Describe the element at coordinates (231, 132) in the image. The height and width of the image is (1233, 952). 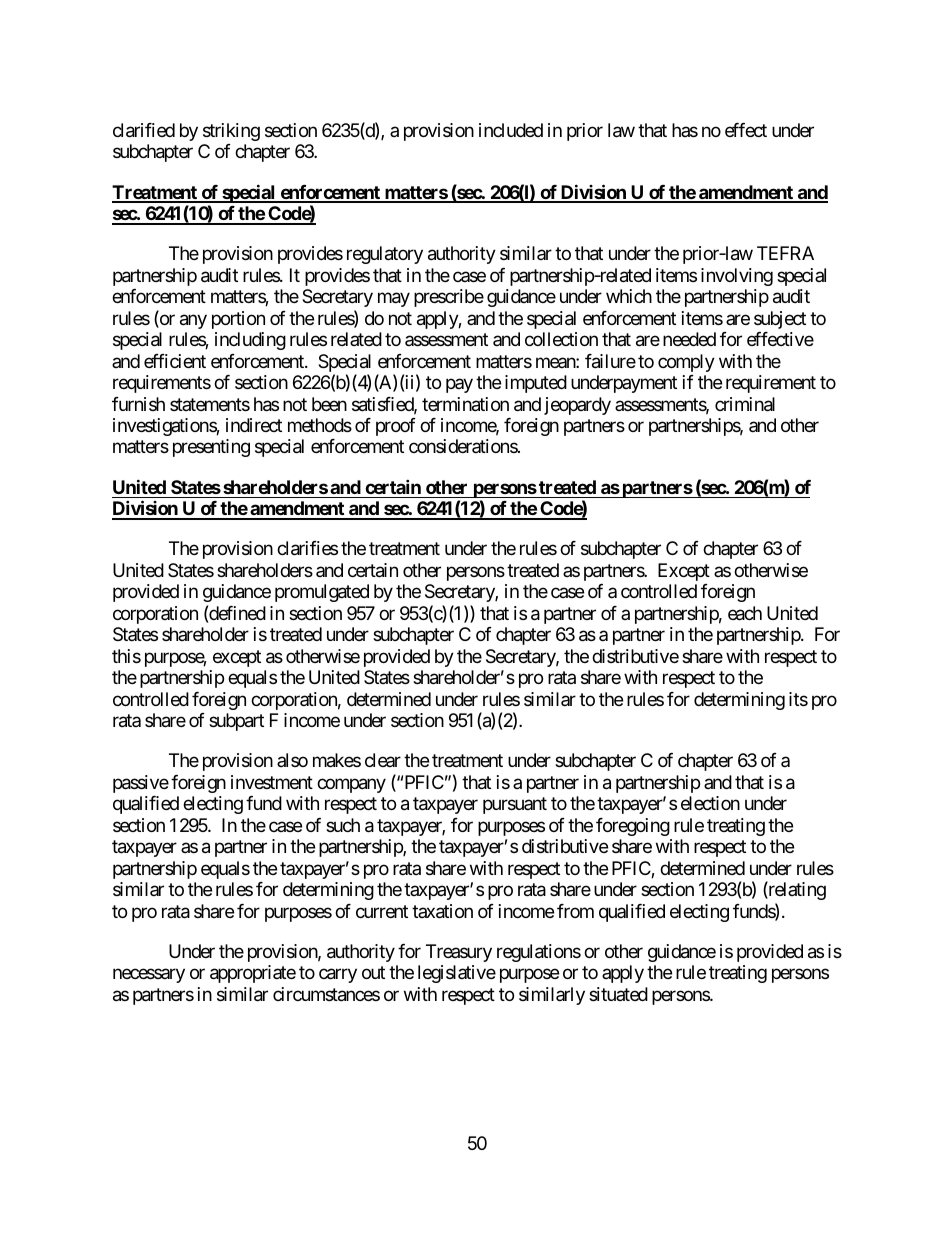
I see `striking` at that location.
